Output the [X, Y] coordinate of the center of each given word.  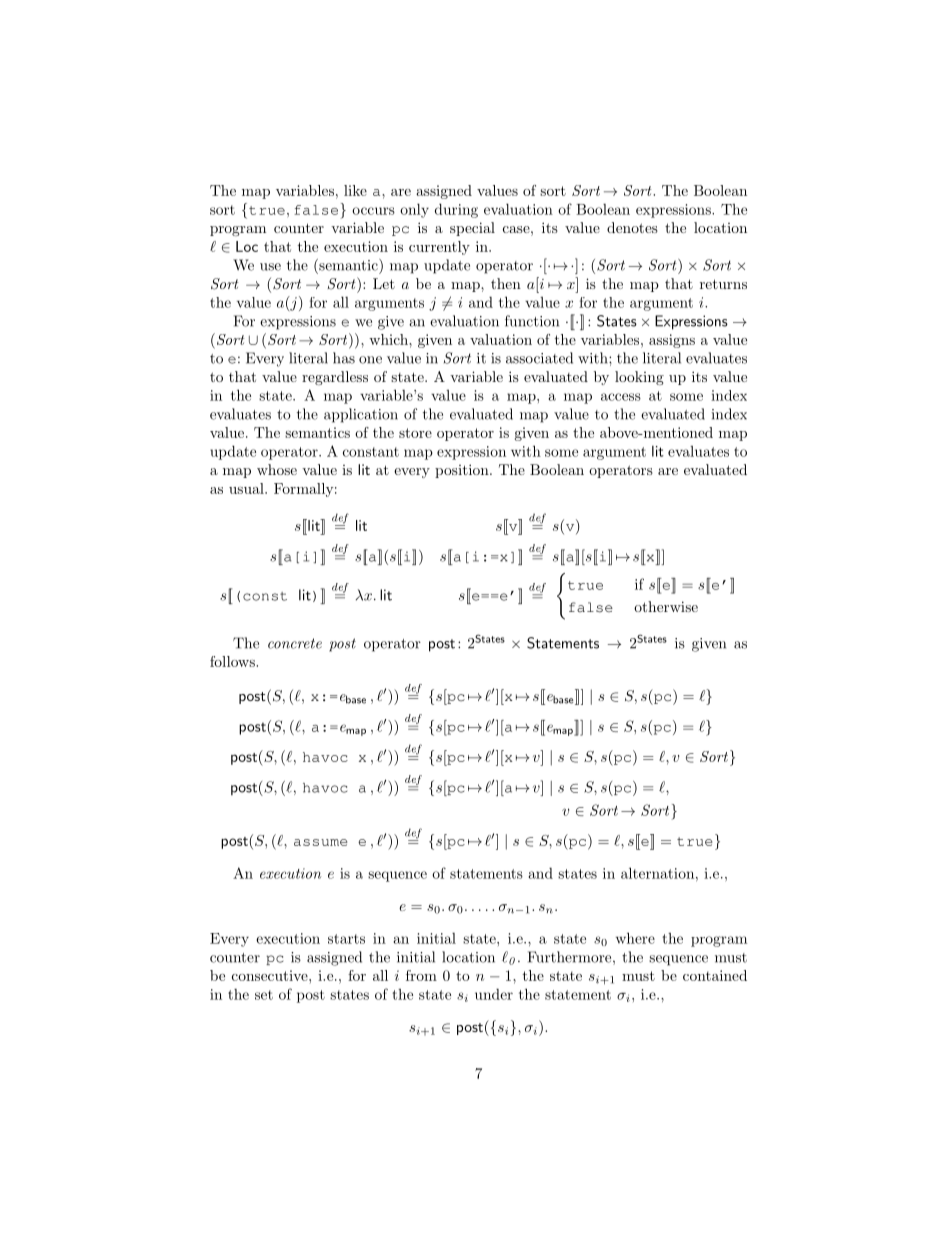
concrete [295, 643]
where [635, 938]
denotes [632, 227]
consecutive [271, 975]
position [463, 471]
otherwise [666, 606]
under [494, 994]
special [472, 229]
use [270, 267]
